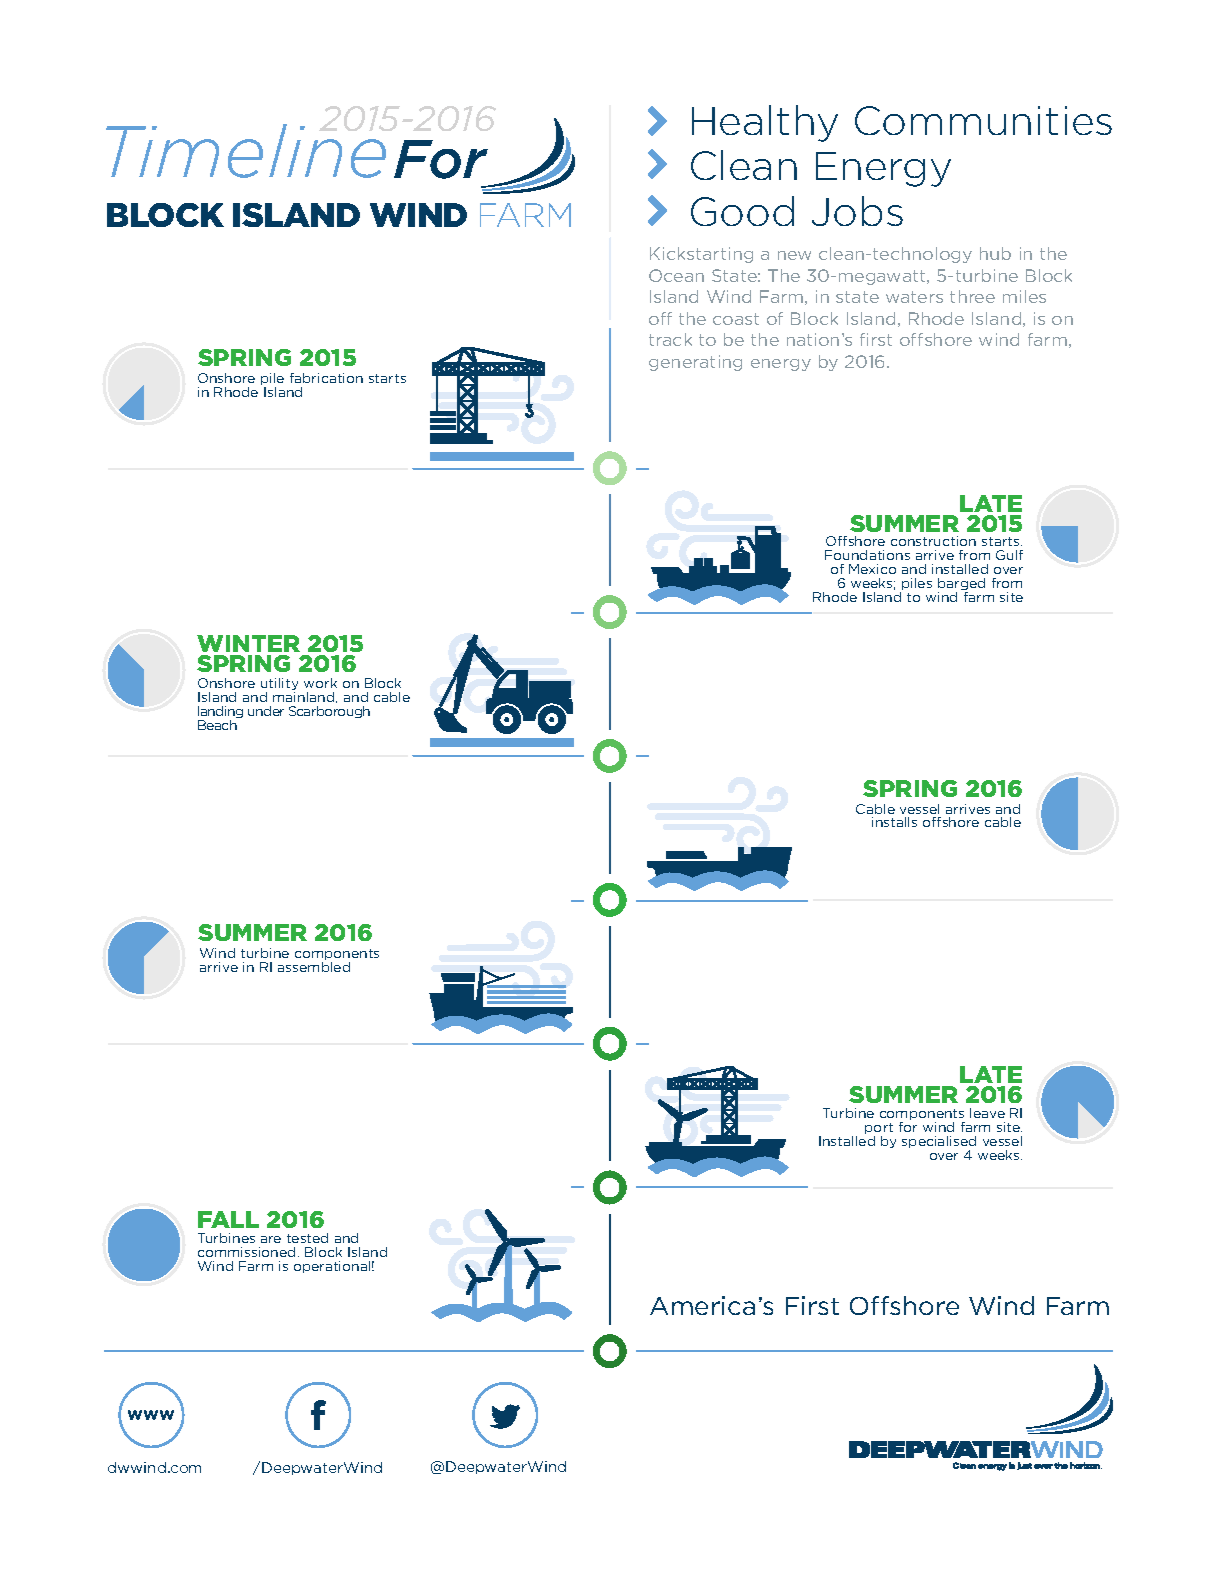 The image size is (1221, 1581). What do you see at coordinates (894, 822) in the screenshot?
I see `installs` at bounding box center [894, 822].
